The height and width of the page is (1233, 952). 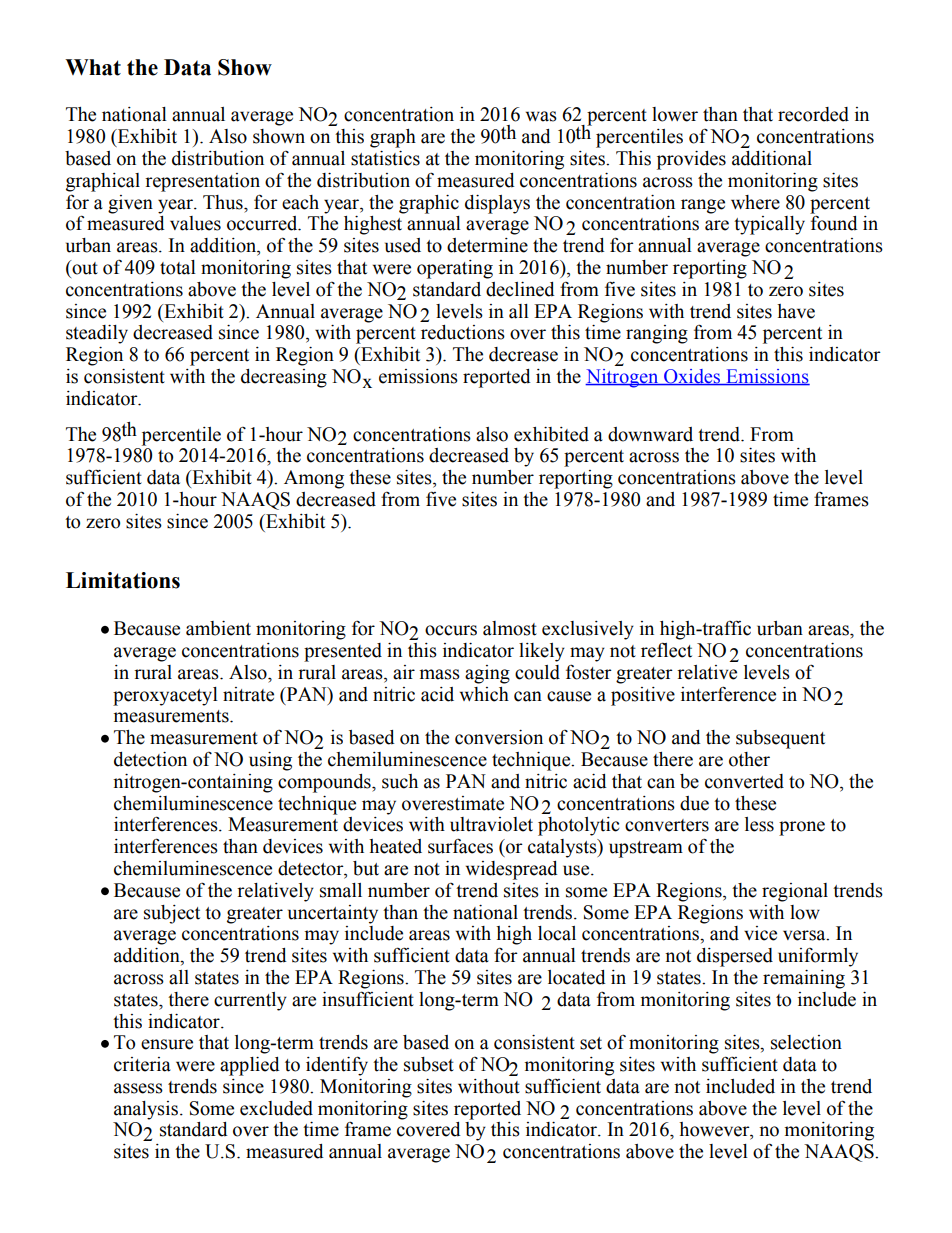 What do you see at coordinates (284, 378) in the page?
I see `decreasing` at bounding box center [284, 378].
